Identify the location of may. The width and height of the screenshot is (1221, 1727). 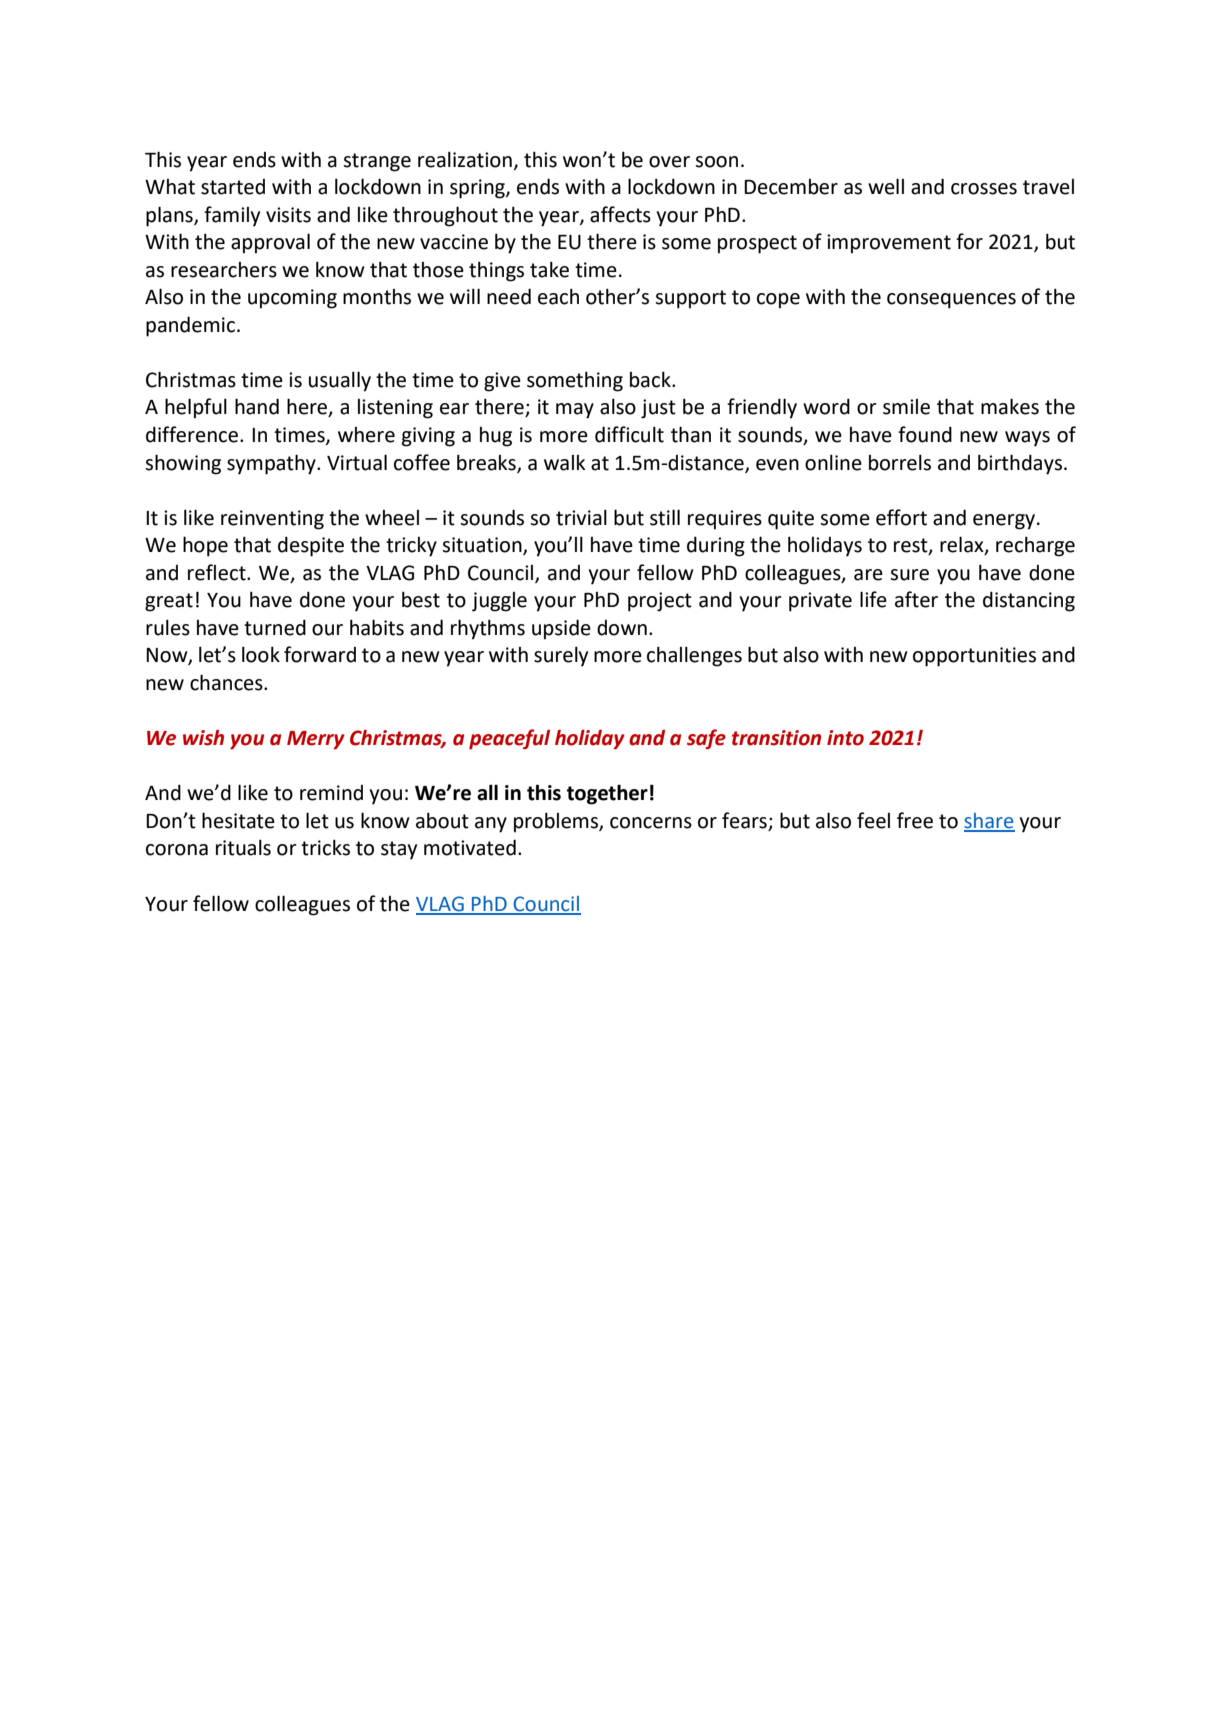
(575, 411).
